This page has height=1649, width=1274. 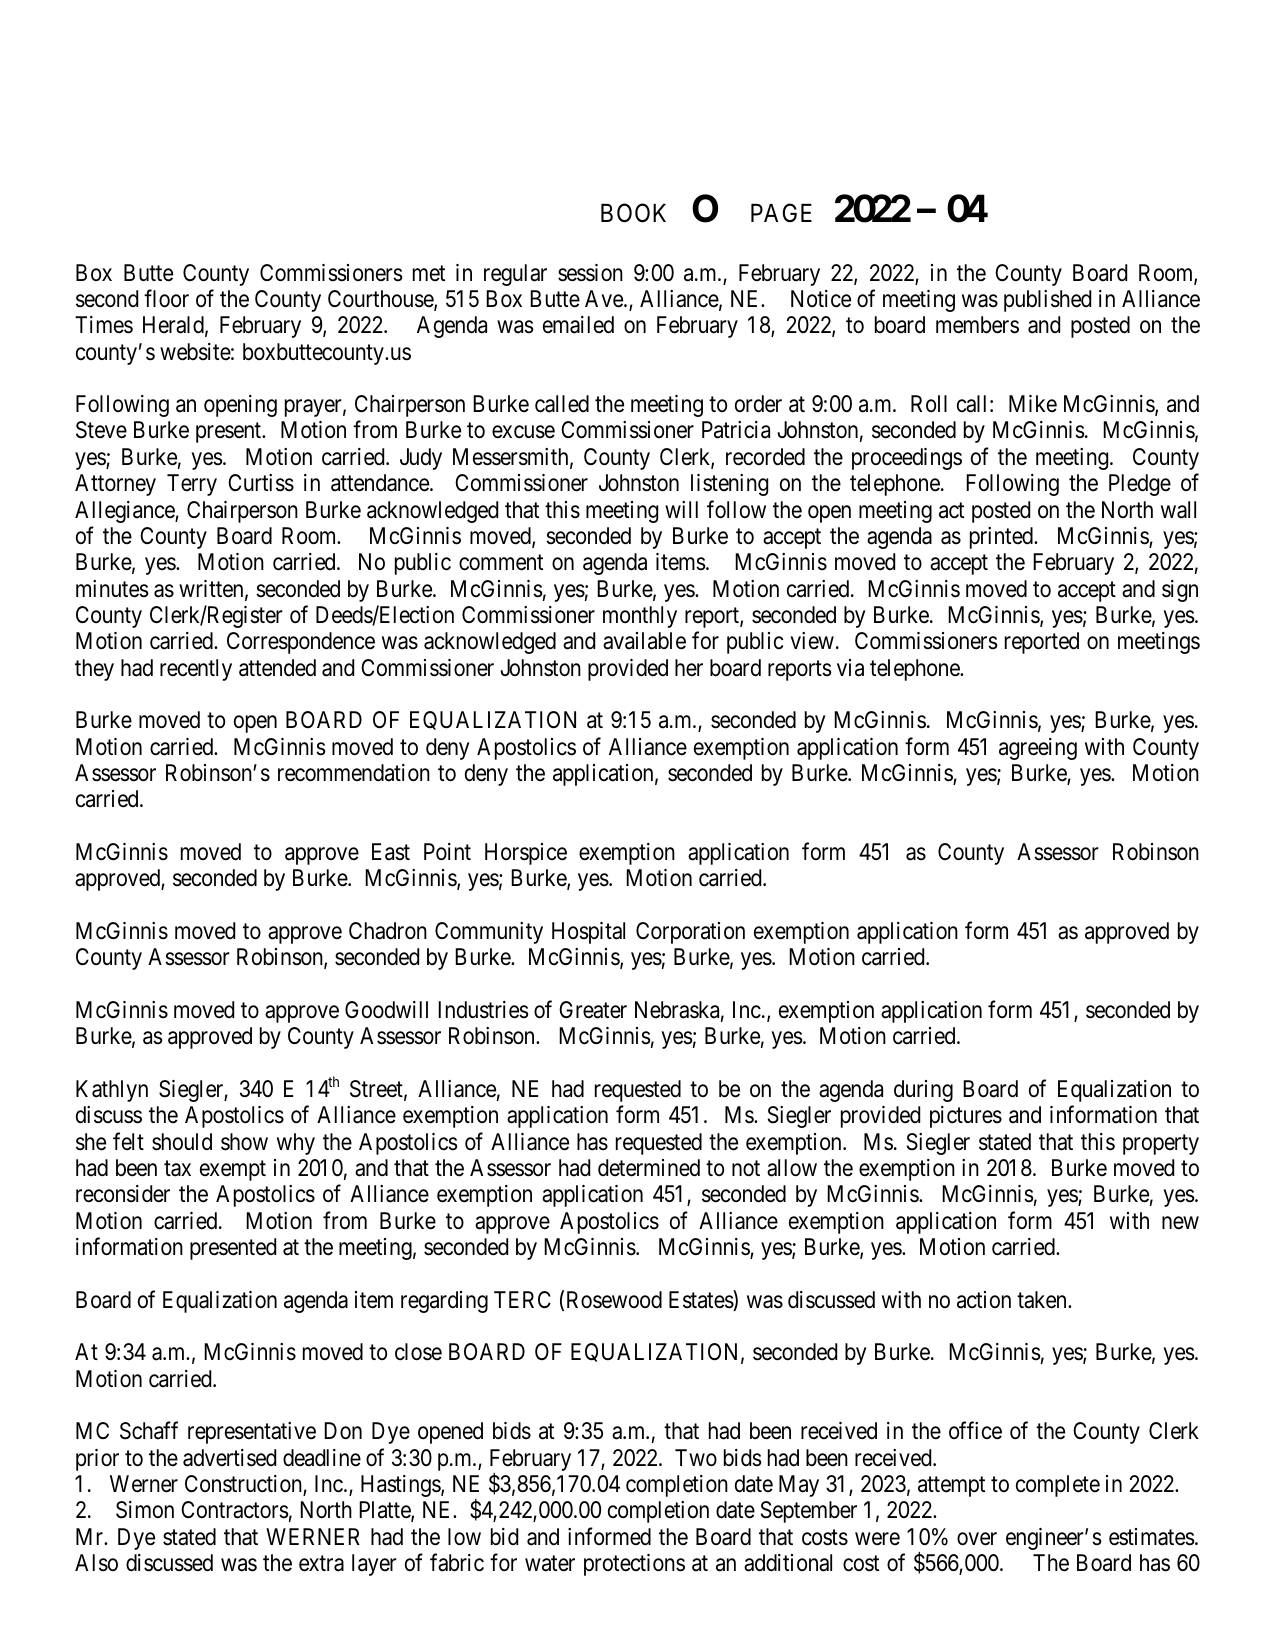 What do you see at coordinates (235, 1510) in the page?
I see `Contractors` at bounding box center [235, 1510].
